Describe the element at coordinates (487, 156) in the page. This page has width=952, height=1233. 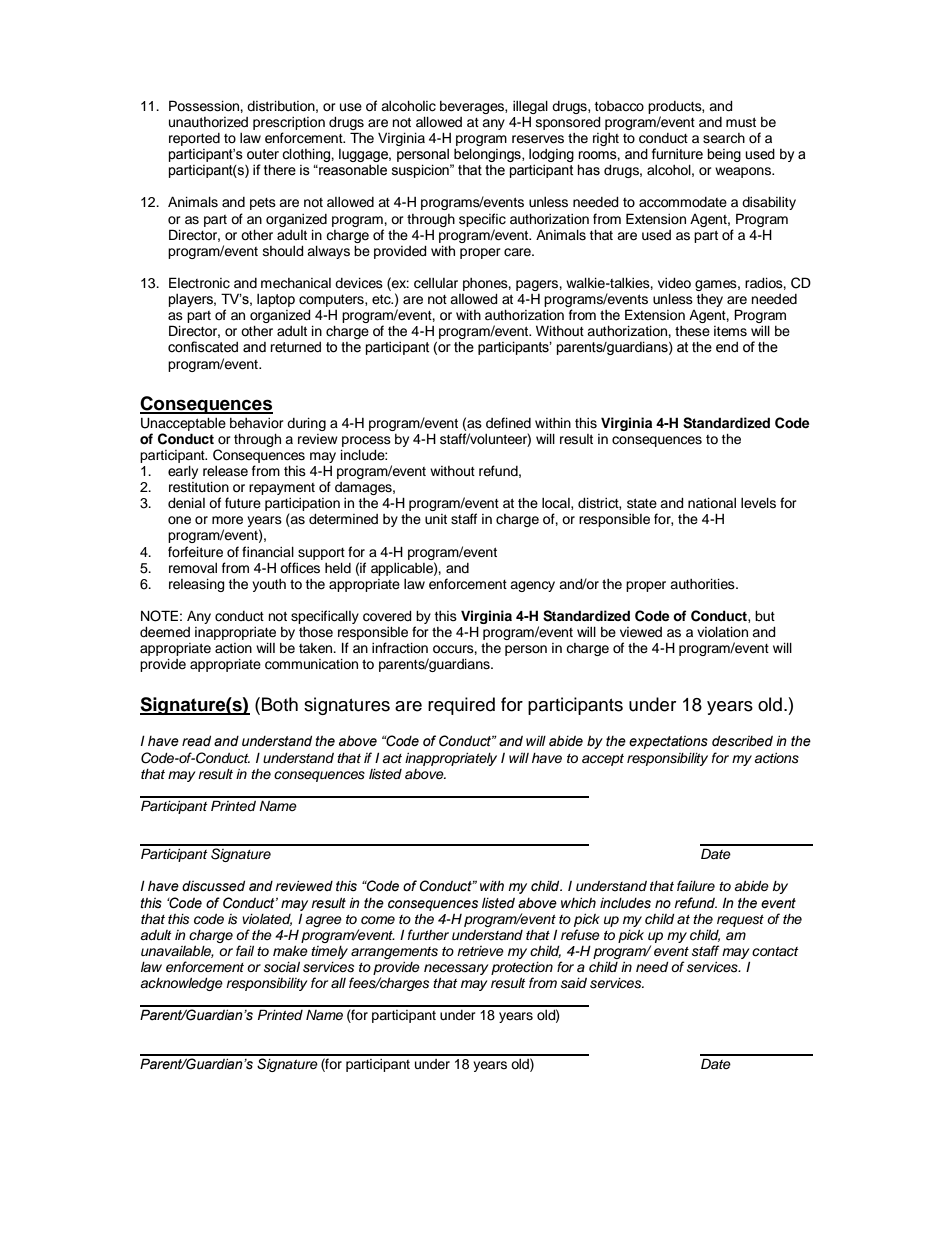
I see `belongings` at that location.
